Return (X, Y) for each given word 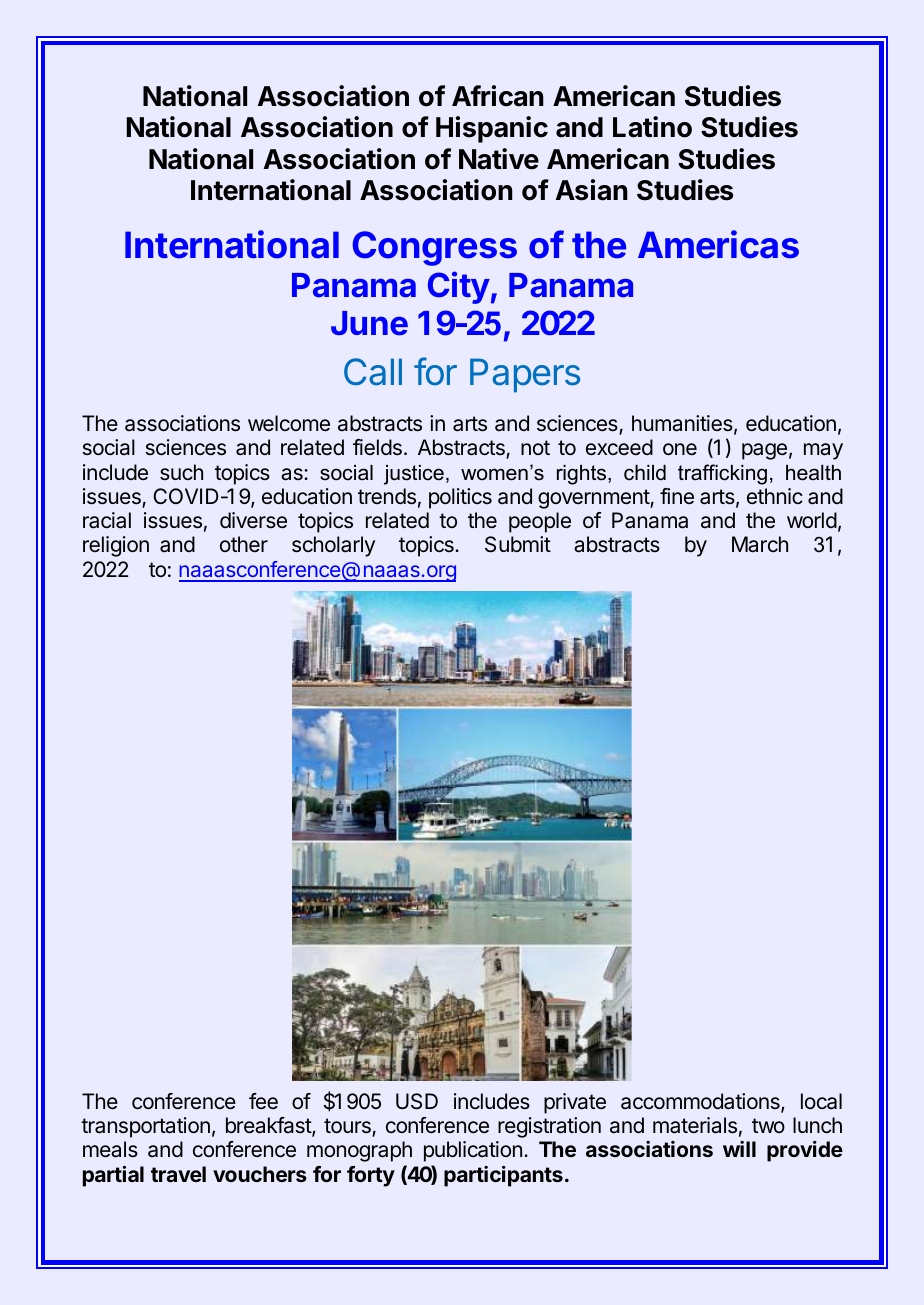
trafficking (722, 474)
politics (460, 498)
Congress (435, 248)
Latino (652, 127)
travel (178, 1174)
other (244, 544)
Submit (518, 544)
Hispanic (492, 129)
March (760, 544)
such (181, 472)
